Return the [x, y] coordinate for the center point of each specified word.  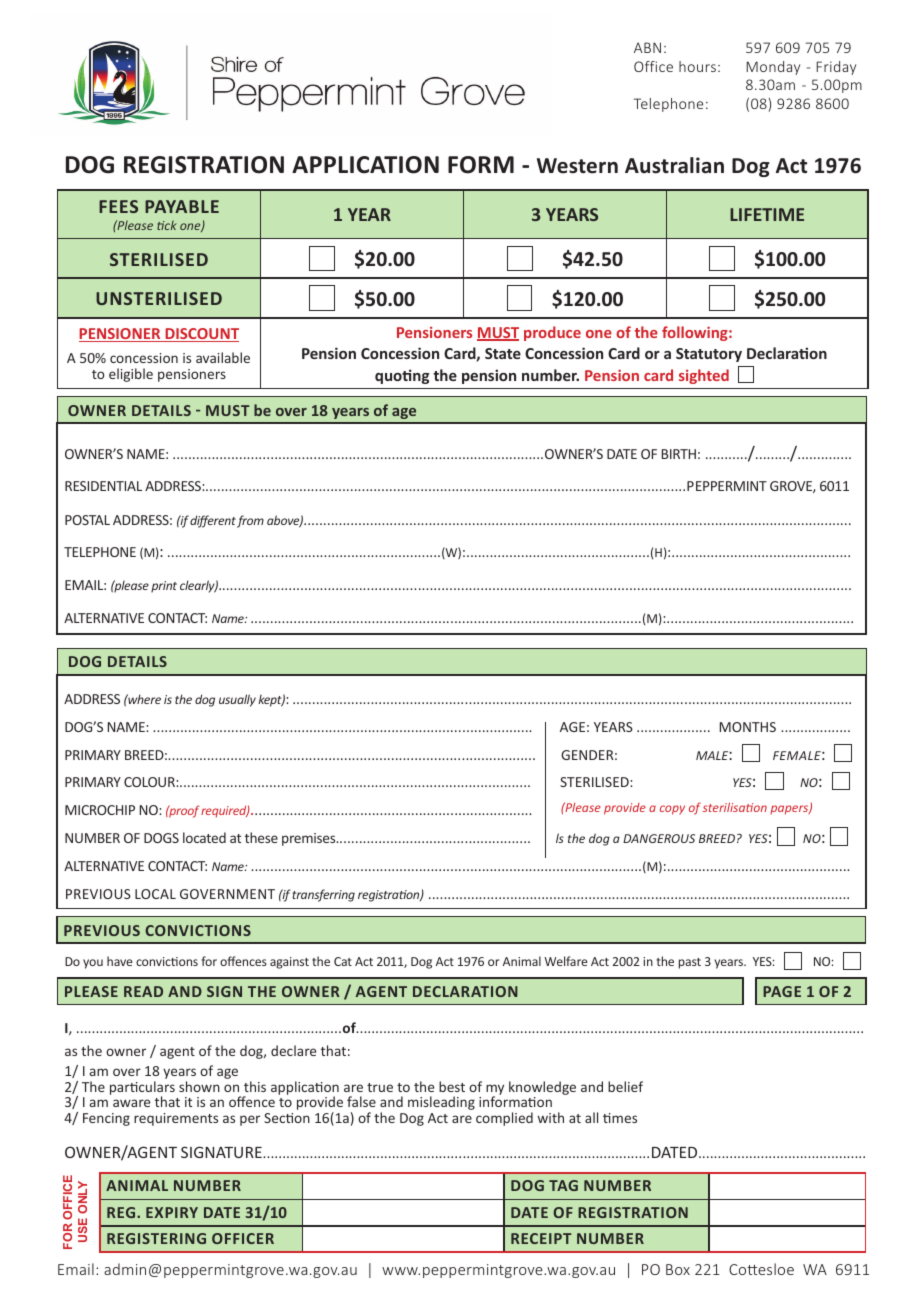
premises [310, 839]
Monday [773, 68]
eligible [131, 375]
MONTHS [748, 727]
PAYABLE [182, 206]
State [503, 353]
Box [678, 1269]
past [690, 963]
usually [237, 700]
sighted [704, 376]
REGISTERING [156, 1238]
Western [577, 166]
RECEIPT [541, 1238]
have [119, 961]
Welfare [565, 961]
